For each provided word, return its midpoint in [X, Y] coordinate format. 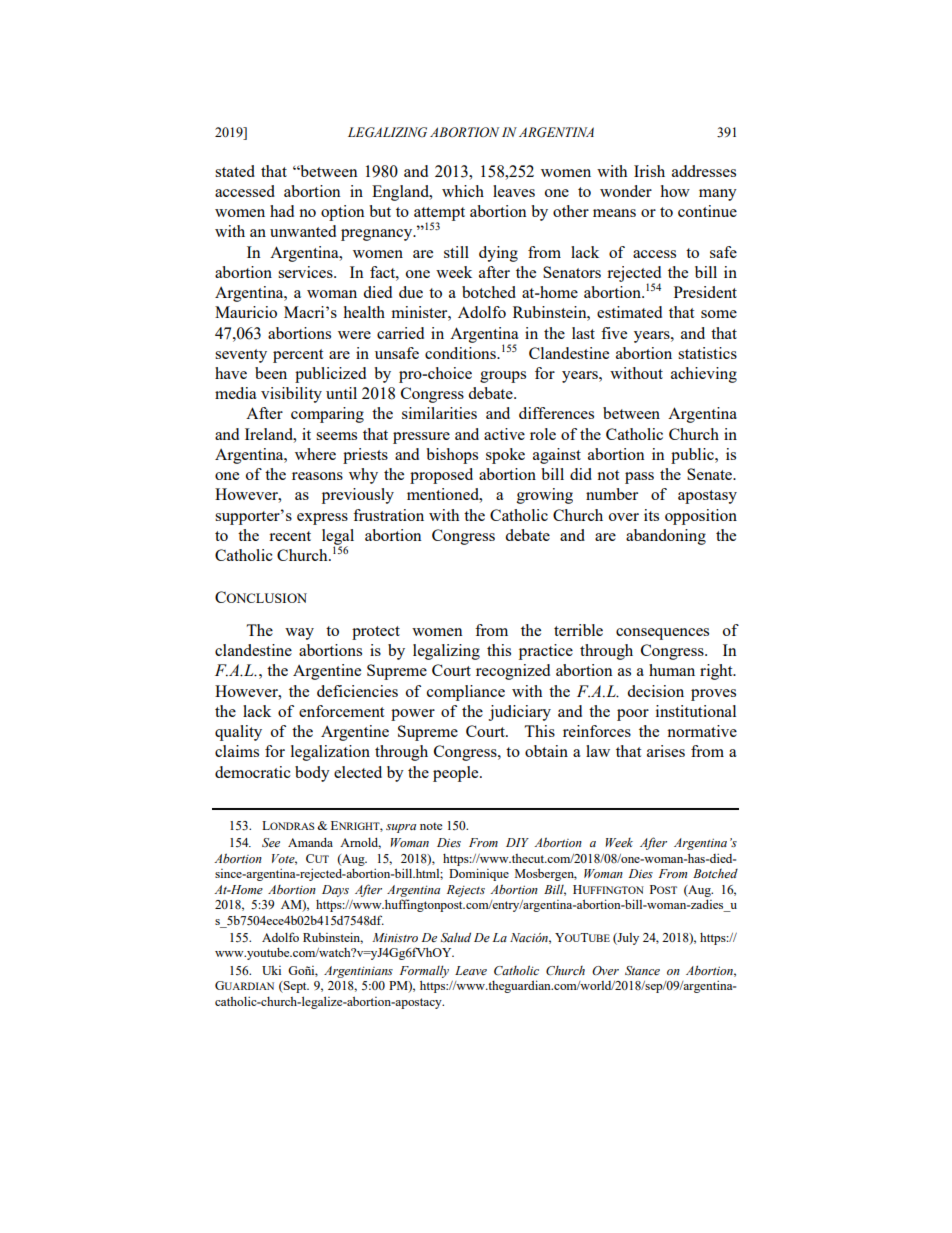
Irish [649, 171]
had [282, 211]
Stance [642, 970]
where [315, 454]
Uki [271, 970]
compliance [466, 693]
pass [639, 478]
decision [655, 691]
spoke [505, 456]
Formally [424, 971]
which [463, 191]
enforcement [341, 711]
